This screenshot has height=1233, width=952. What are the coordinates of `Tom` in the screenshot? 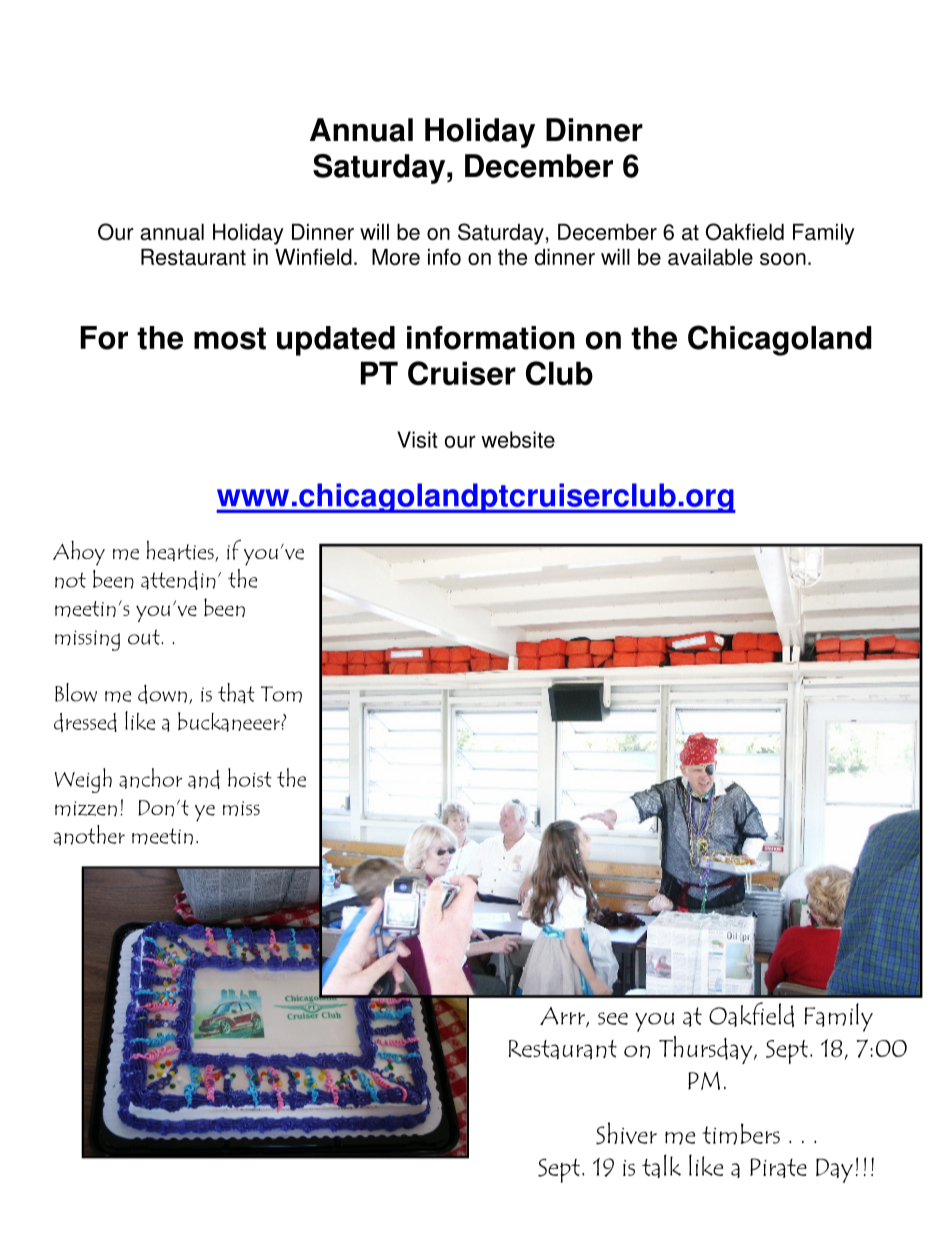 It's located at (281, 694).
